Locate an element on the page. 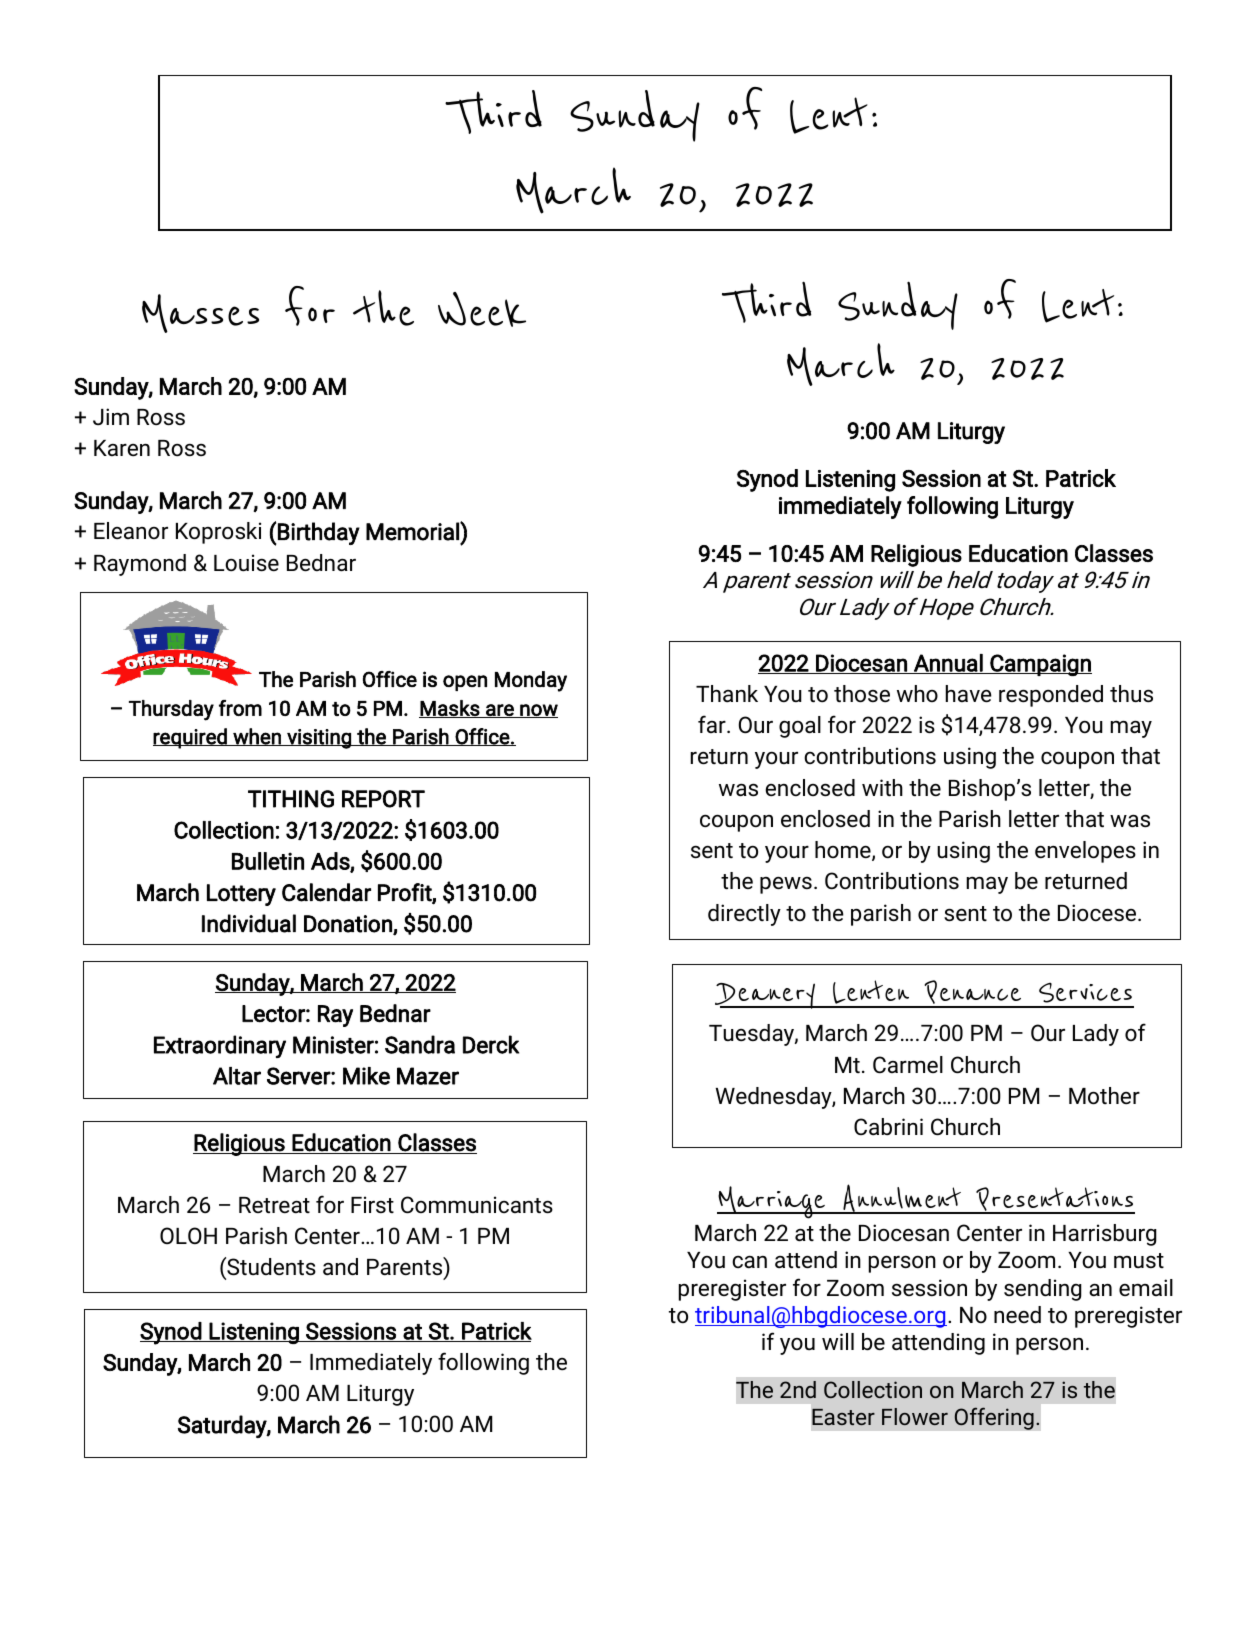 Image resolution: width=1259 pixels, height=1629 pixels. Altar is located at coordinates (237, 1076).
